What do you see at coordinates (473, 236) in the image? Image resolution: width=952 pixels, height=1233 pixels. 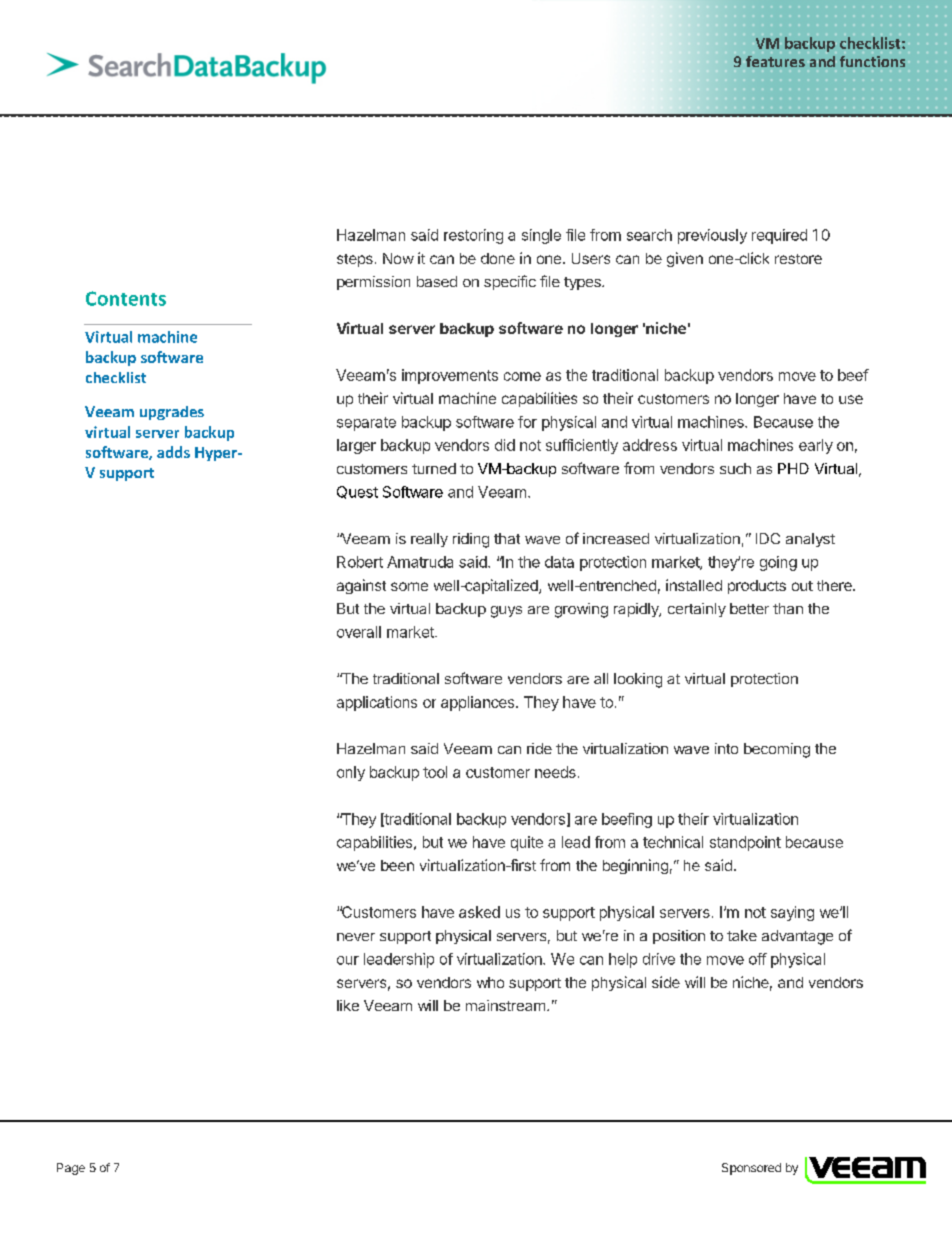 I see `restoring` at bounding box center [473, 236].
